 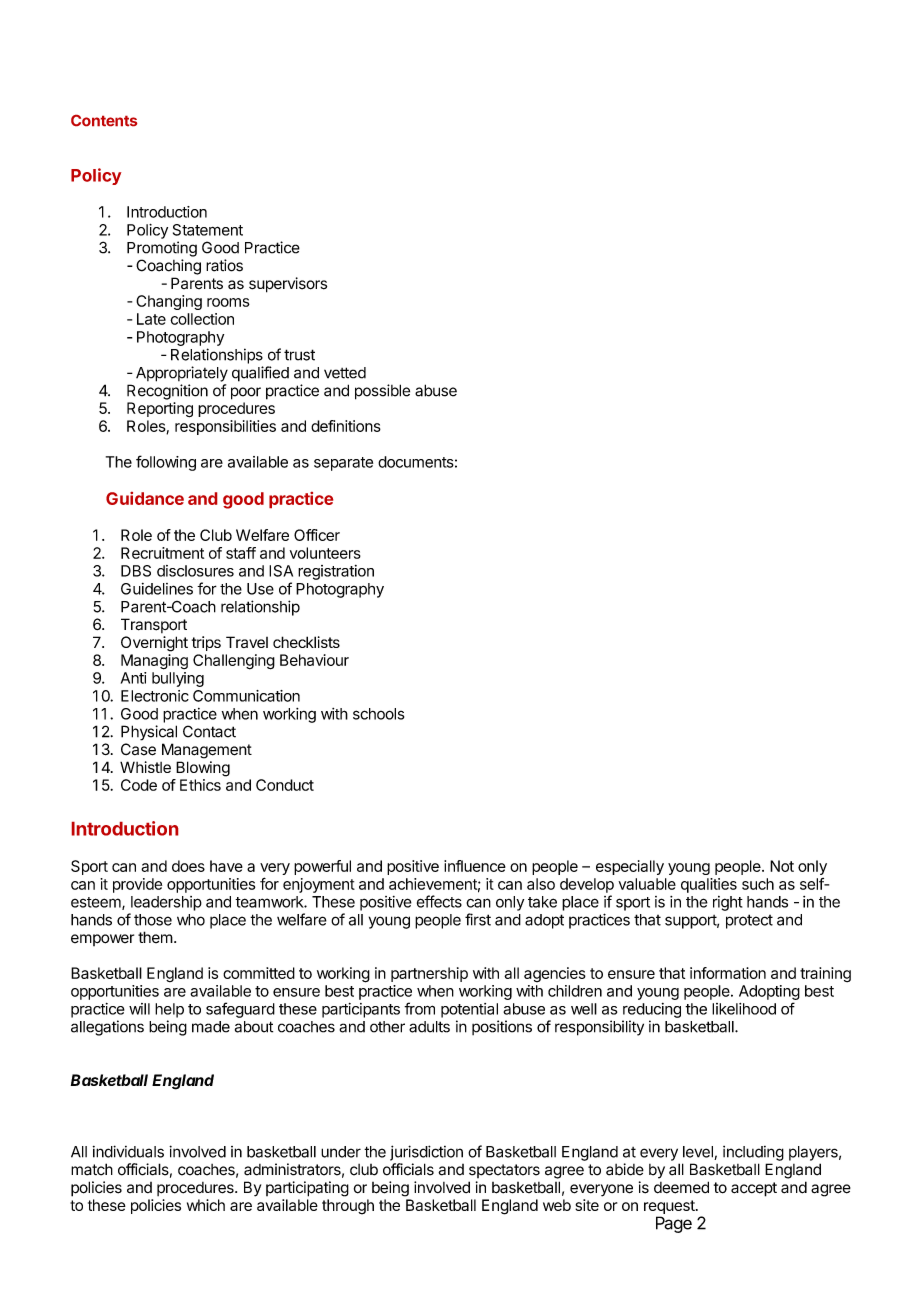 I want to click on such, so click(x=758, y=884).
